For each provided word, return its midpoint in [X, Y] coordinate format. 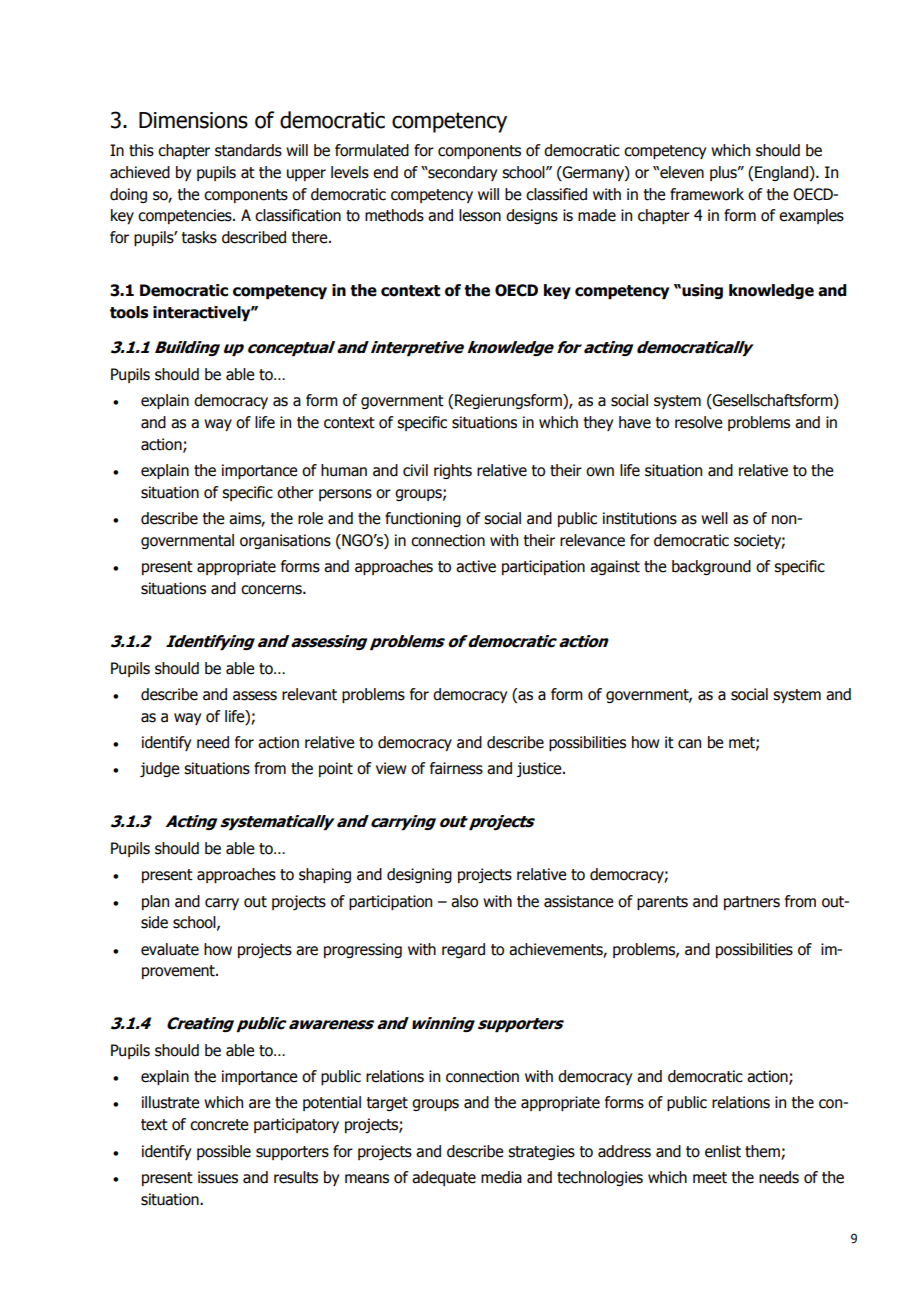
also [464, 901]
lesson [480, 215]
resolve [699, 422]
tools [129, 312]
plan [155, 902]
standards [248, 150]
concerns [272, 590]
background [711, 567]
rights [453, 471]
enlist [723, 1151]
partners [752, 903]
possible [224, 1152]
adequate [444, 1178]
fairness [456, 768]
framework [707, 194]
